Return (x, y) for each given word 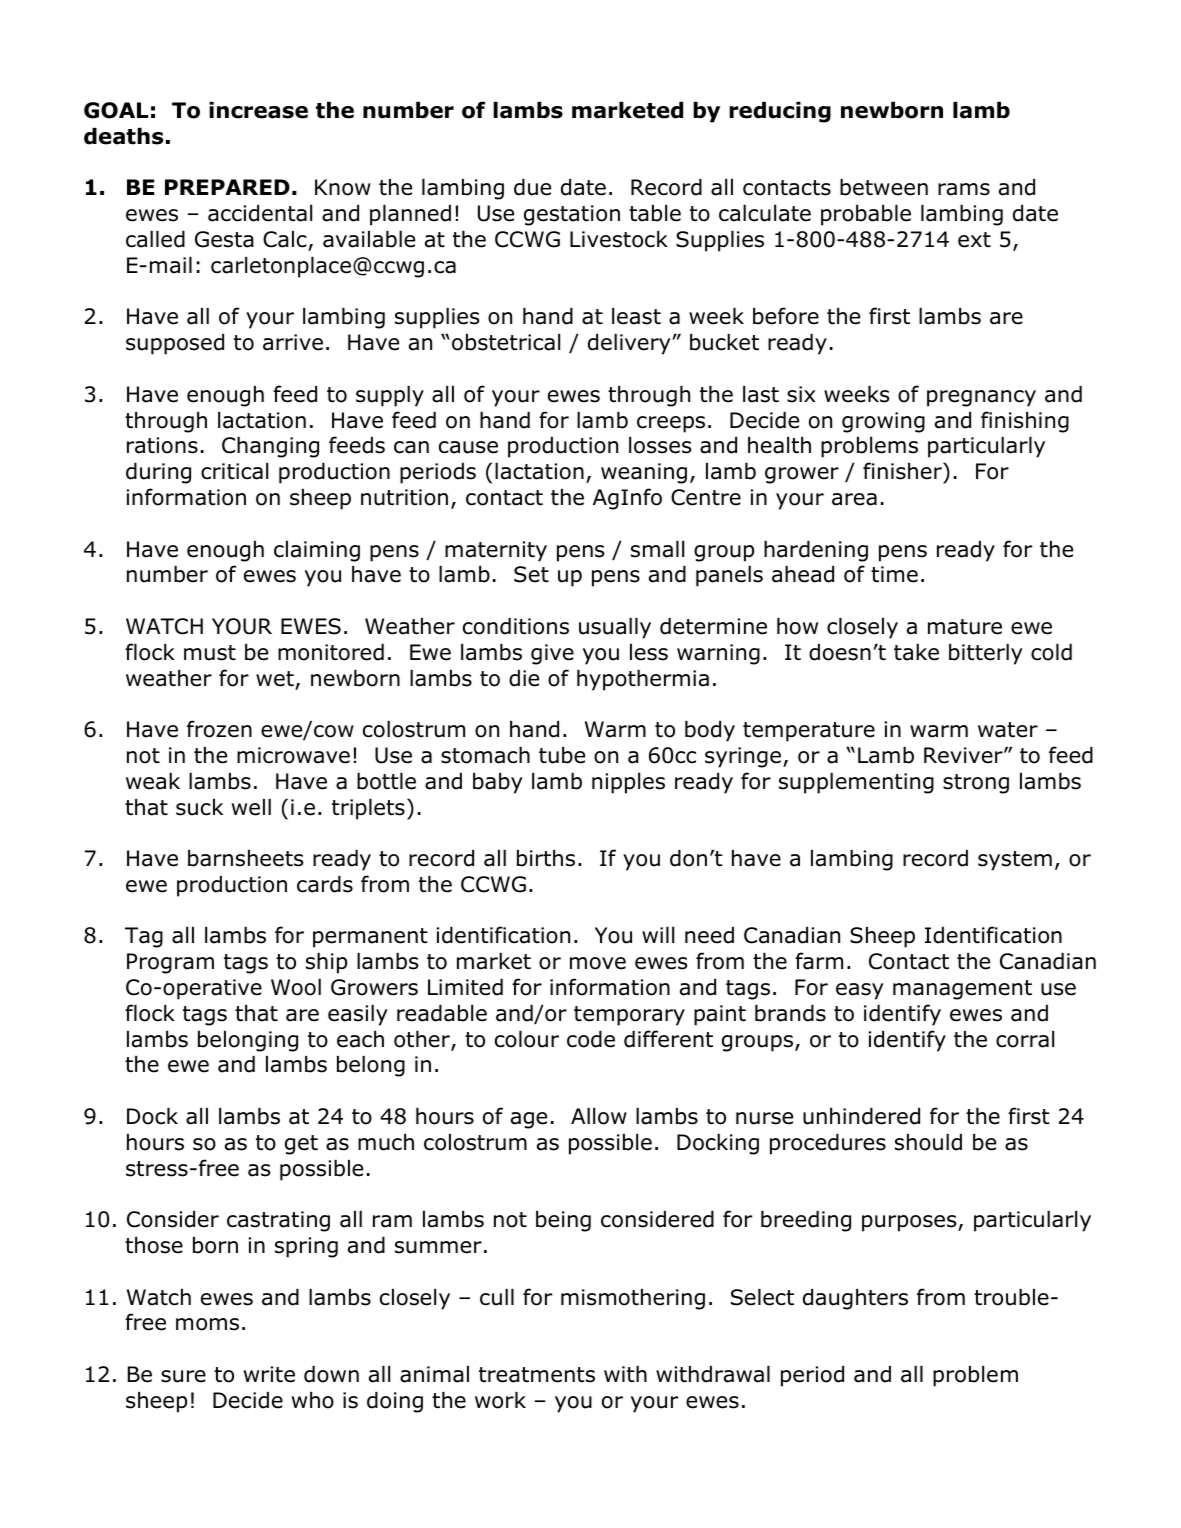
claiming (317, 551)
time (894, 574)
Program (170, 963)
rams (964, 189)
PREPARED (227, 187)
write (269, 1374)
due (532, 187)
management (962, 990)
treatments (537, 1375)
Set (531, 574)
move (598, 963)
